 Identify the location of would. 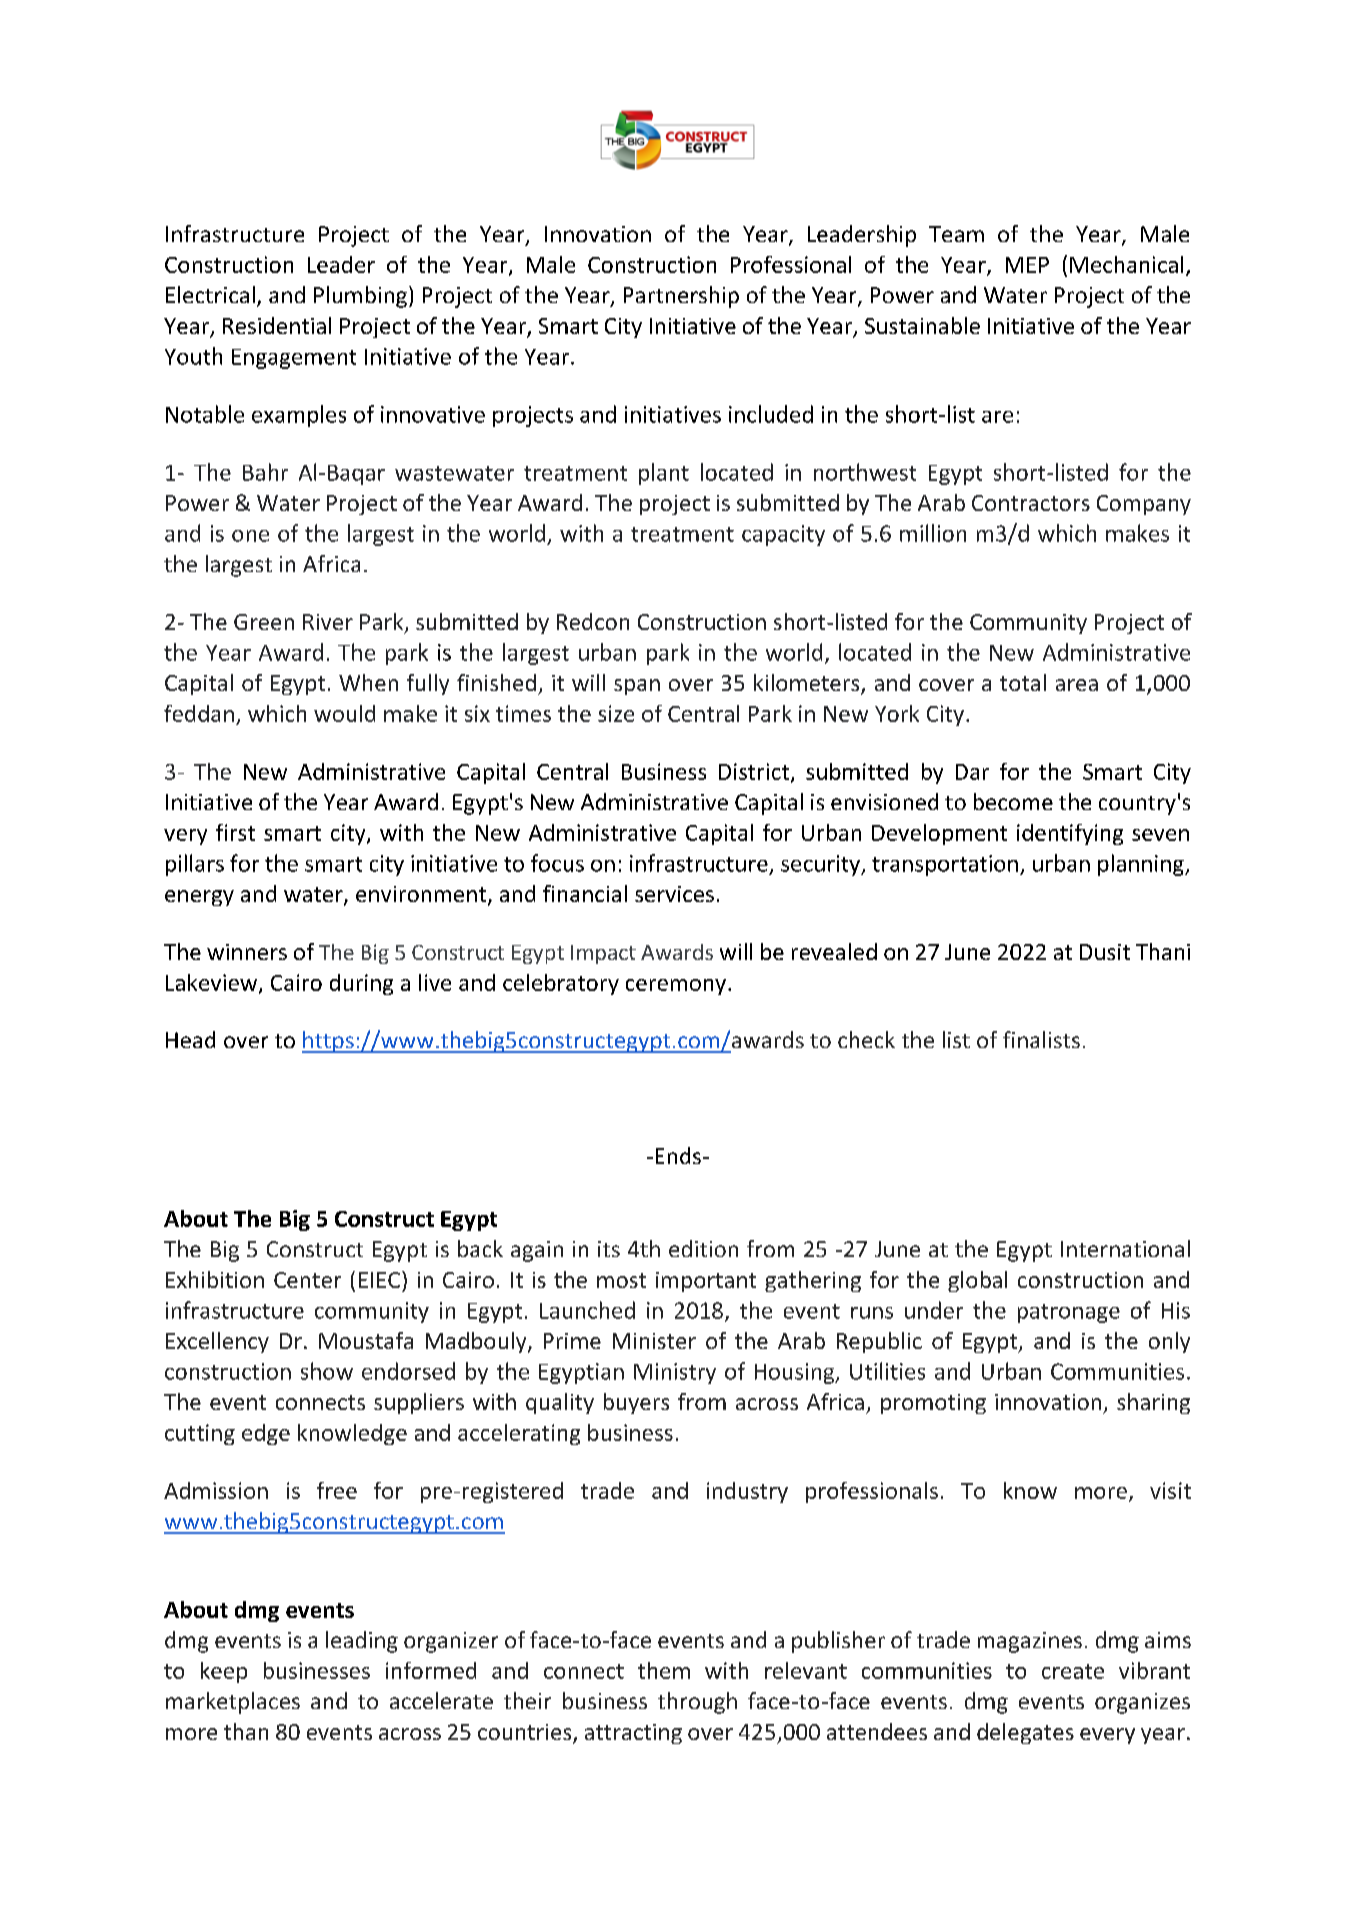
(344, 713).
